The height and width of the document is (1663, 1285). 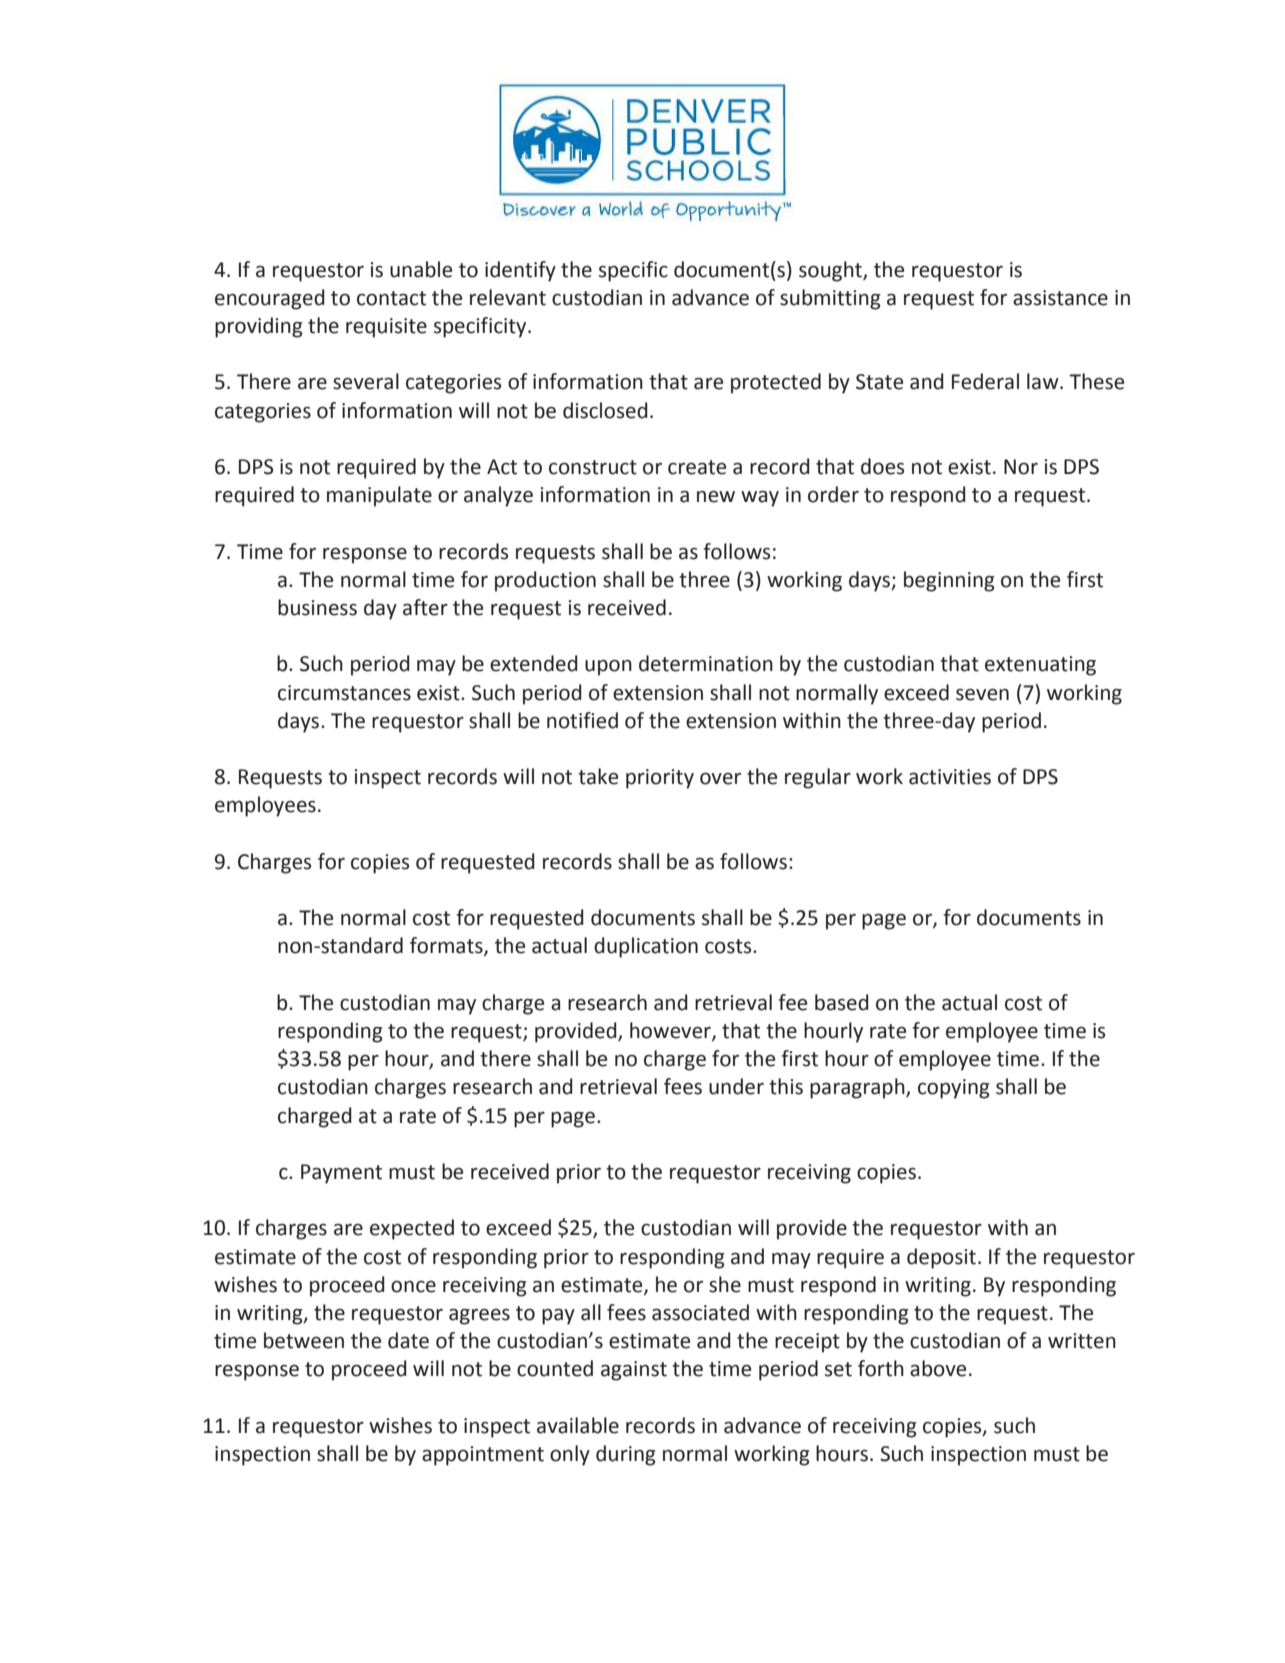 What do you see at coordinates (671, 1031) in the document?
I see `however` at bounding box center [671, 1031].
